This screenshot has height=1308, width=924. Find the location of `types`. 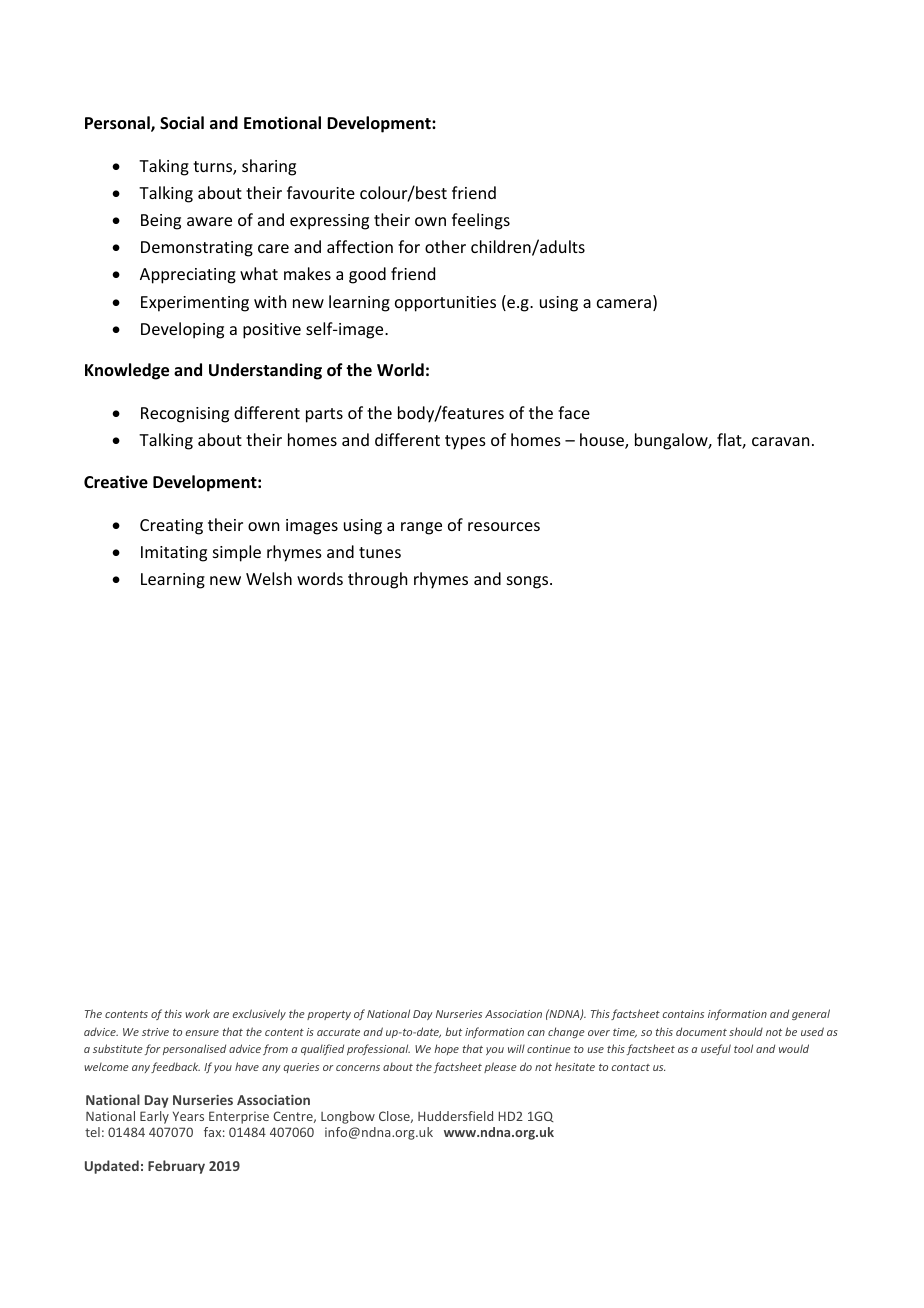

types is located at coordinates (465, 442).
